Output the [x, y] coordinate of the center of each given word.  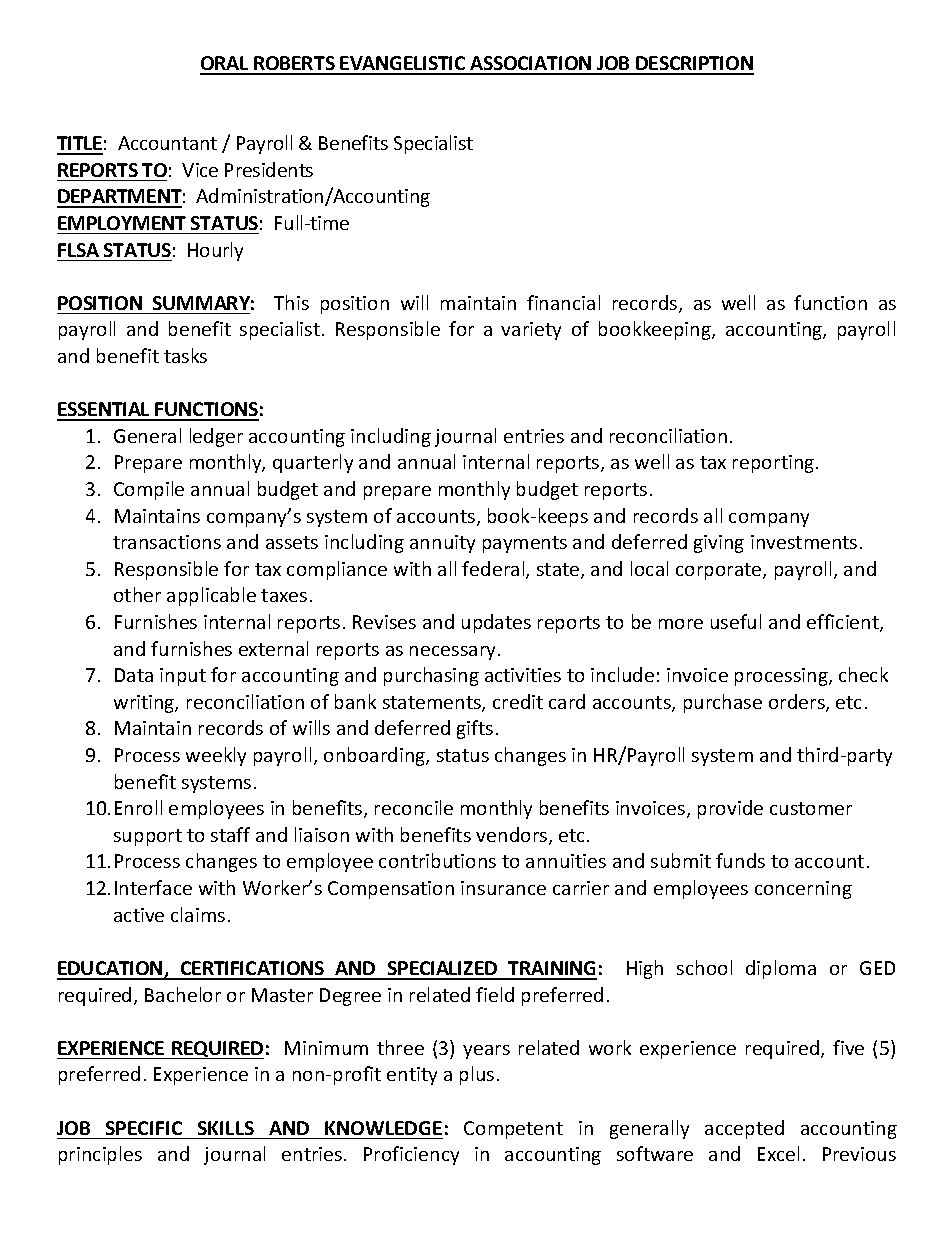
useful [736, 621]
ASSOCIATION [531, 65]
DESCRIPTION [694, 65]
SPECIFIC [144, 1128]
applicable [211, 596]
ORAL [225, 65]
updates [496, 623]
